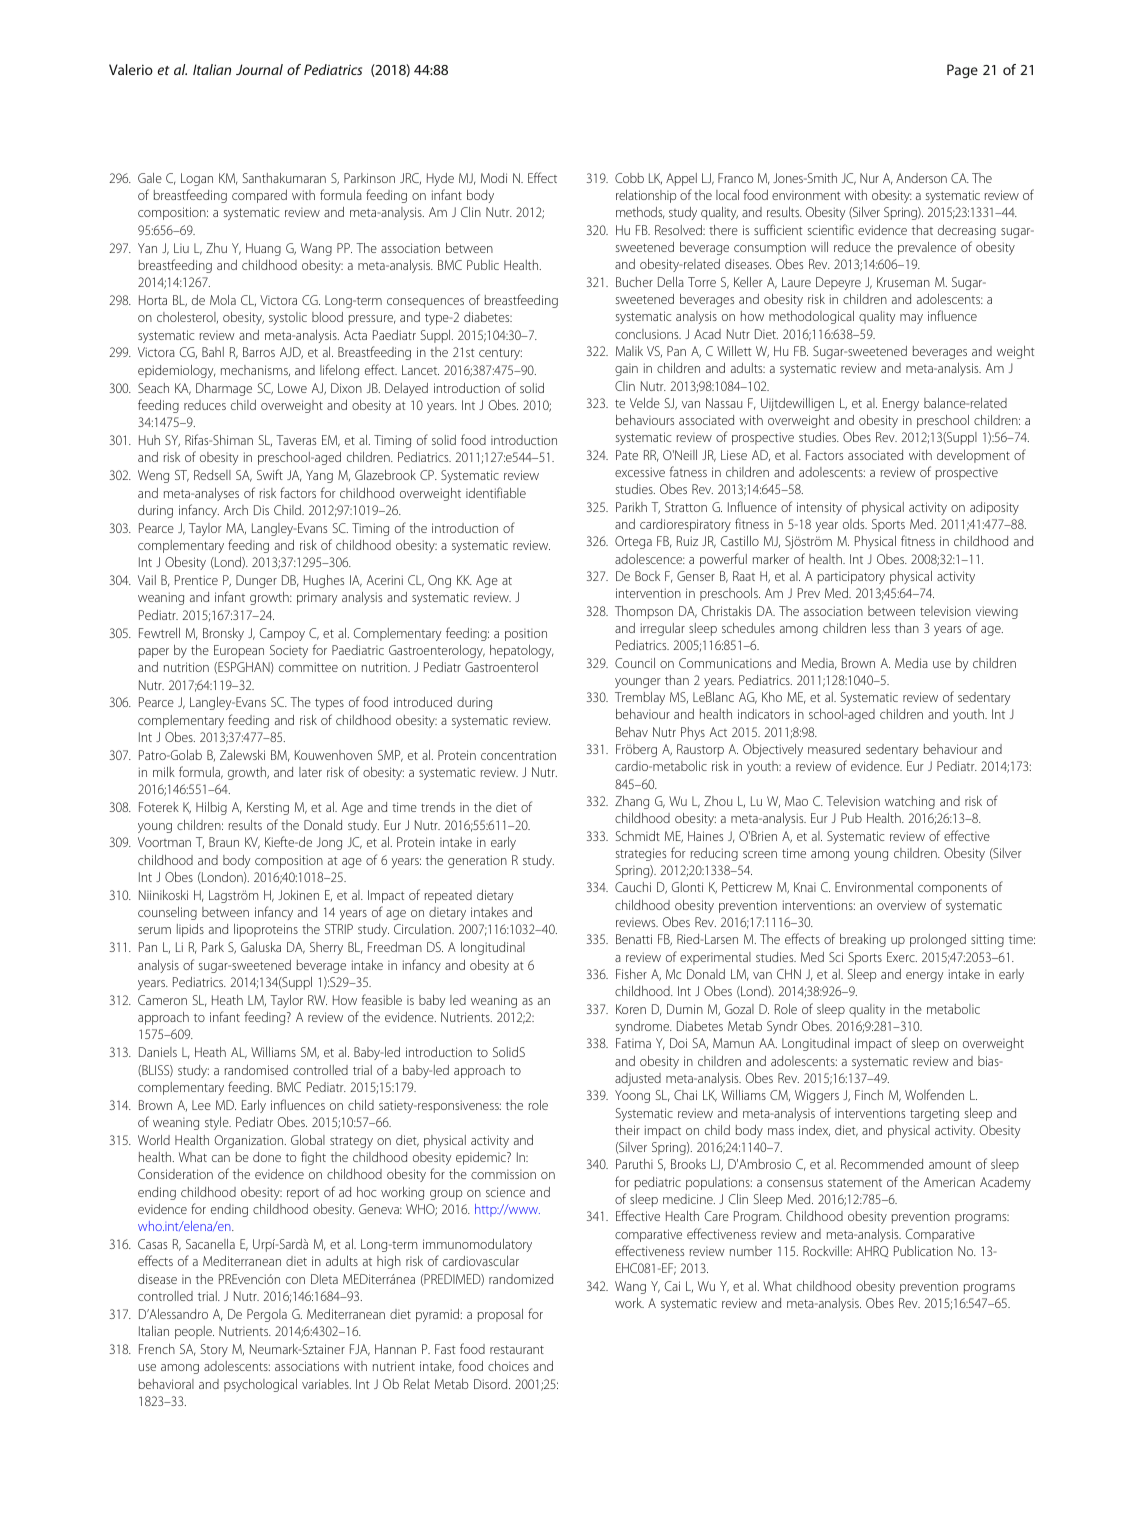 The image size is (1145, 1521). I want to click on Pate, so click(627, 455).
